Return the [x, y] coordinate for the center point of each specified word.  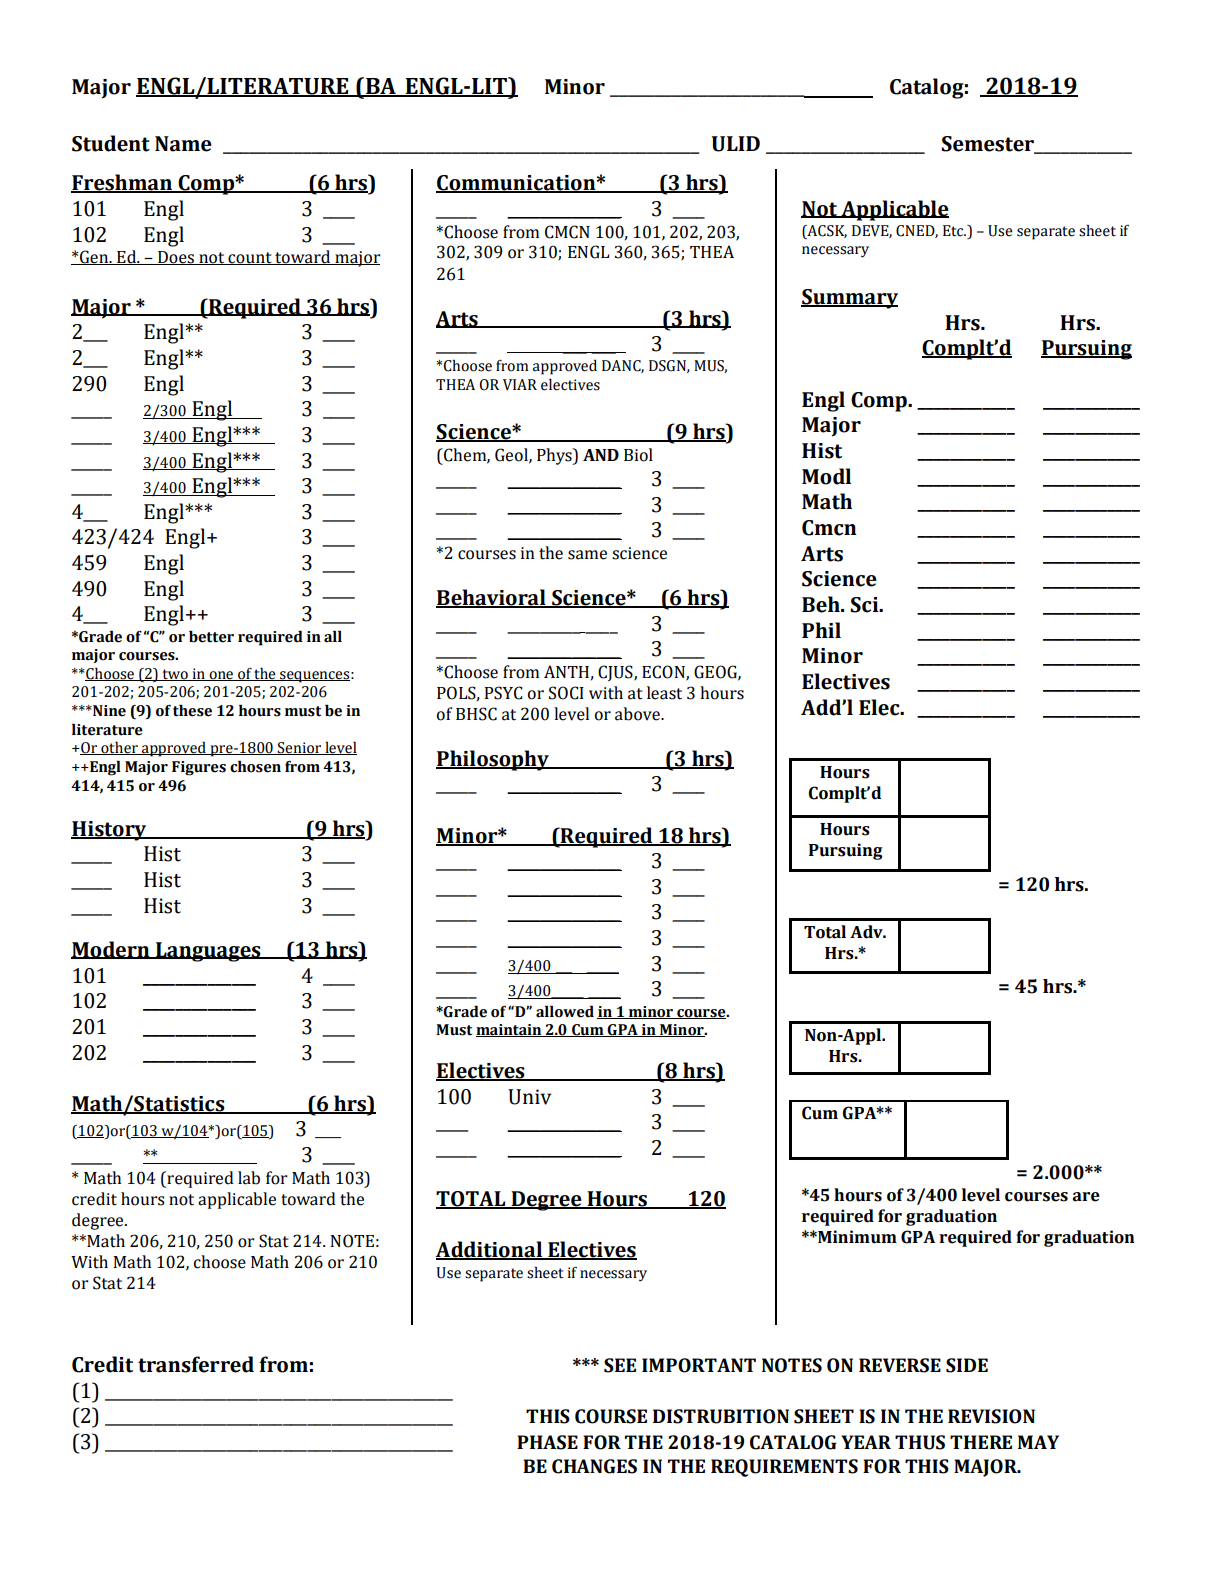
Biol [638, 455]
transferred [196, 1364]
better [211, 636]
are [1086, 1197]
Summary [849, 299]
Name [183, 144]
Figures [199, 768]
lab [249, 1178]
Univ [529, 1097]
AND [601, 455]
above [638, 714]
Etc [954, 231]
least [664, 693]
